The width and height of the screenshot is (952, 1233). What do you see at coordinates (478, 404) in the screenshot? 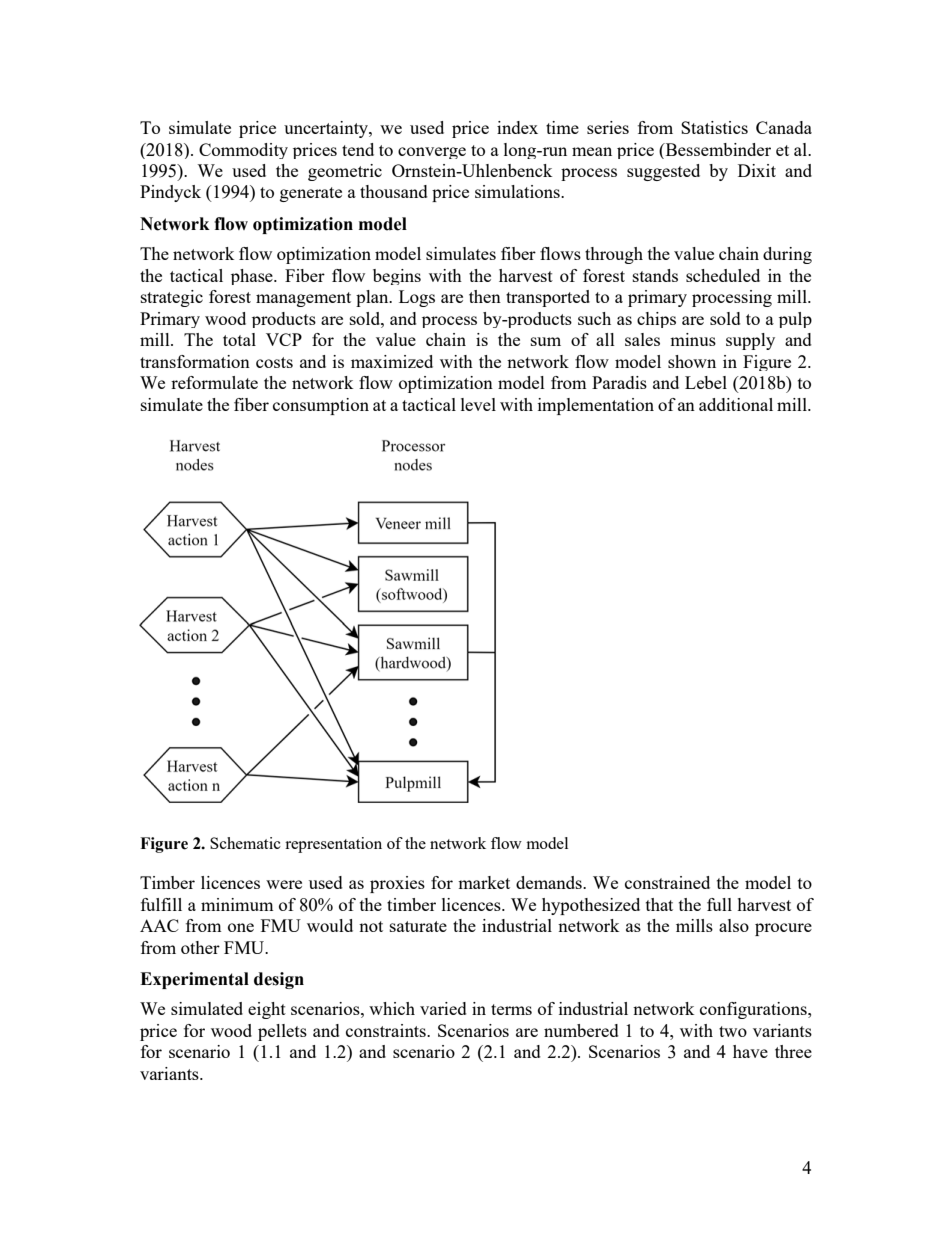
I see `level` at bounding box center [478, 404].
